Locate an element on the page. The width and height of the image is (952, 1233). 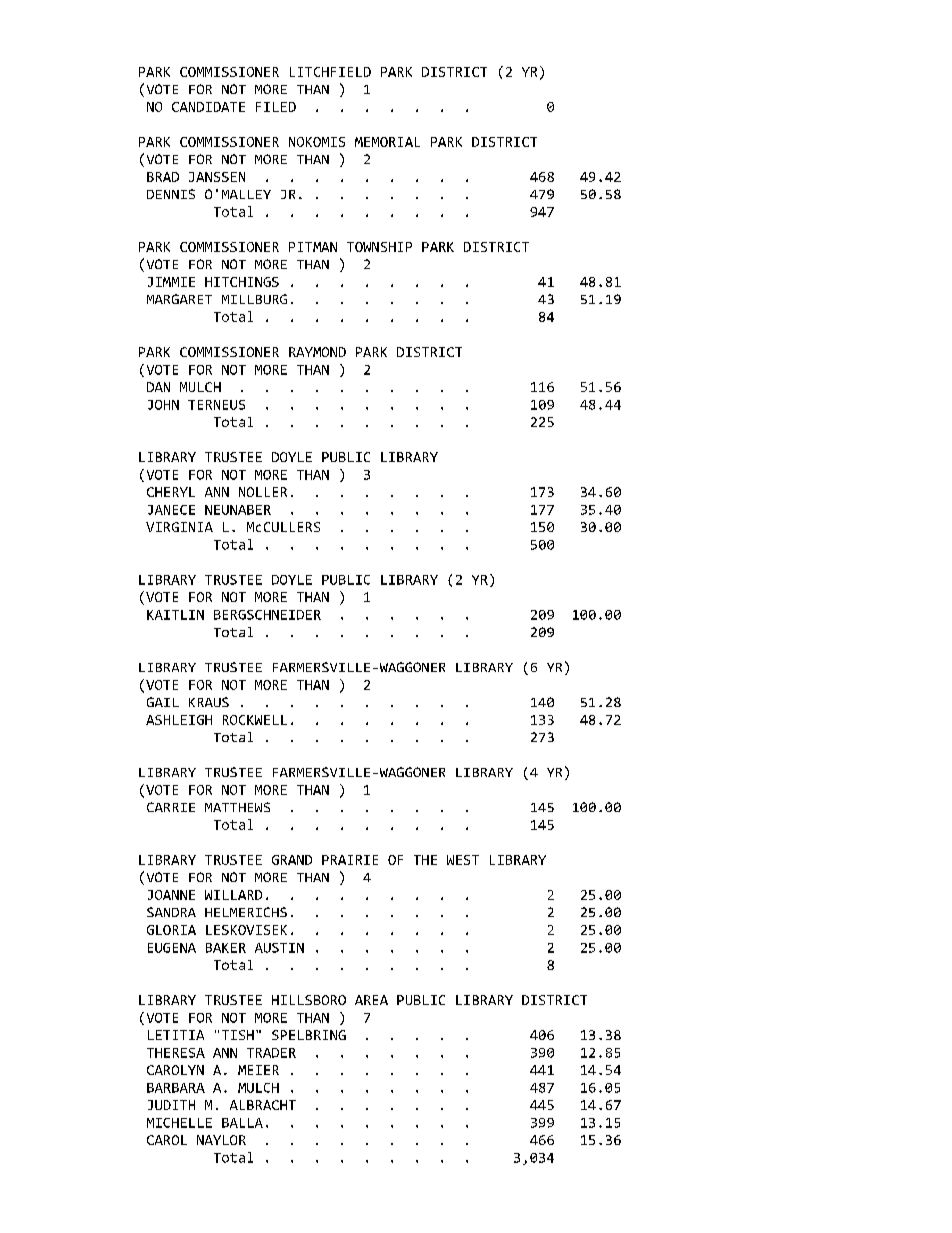
MEMORIAL is located at coordinates (387, 142).
